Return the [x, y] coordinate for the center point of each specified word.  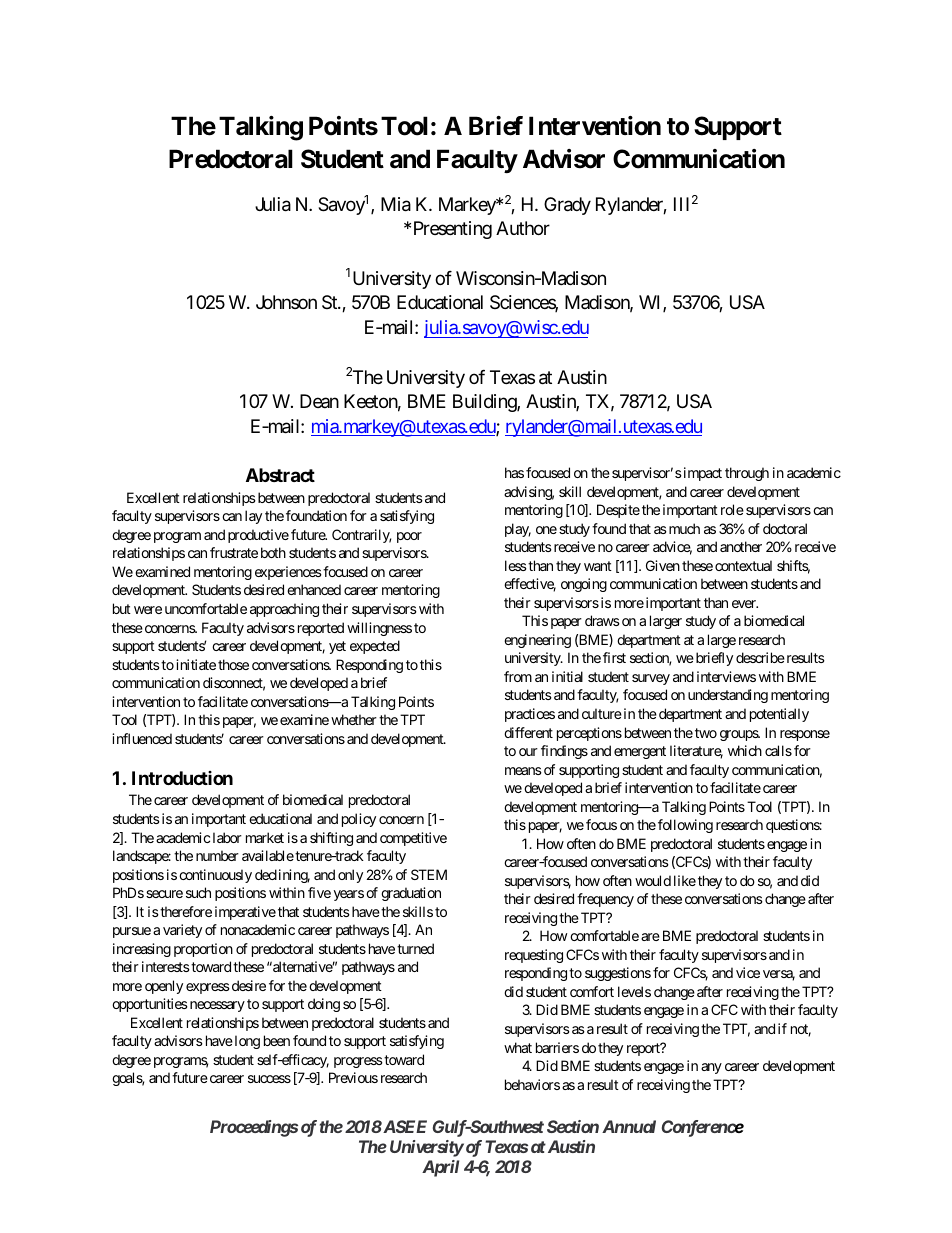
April [440, 1168]
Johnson [286, 302]
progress [358, 1062]
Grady [567, 206]
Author [523, 228]
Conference [703, 1128]
